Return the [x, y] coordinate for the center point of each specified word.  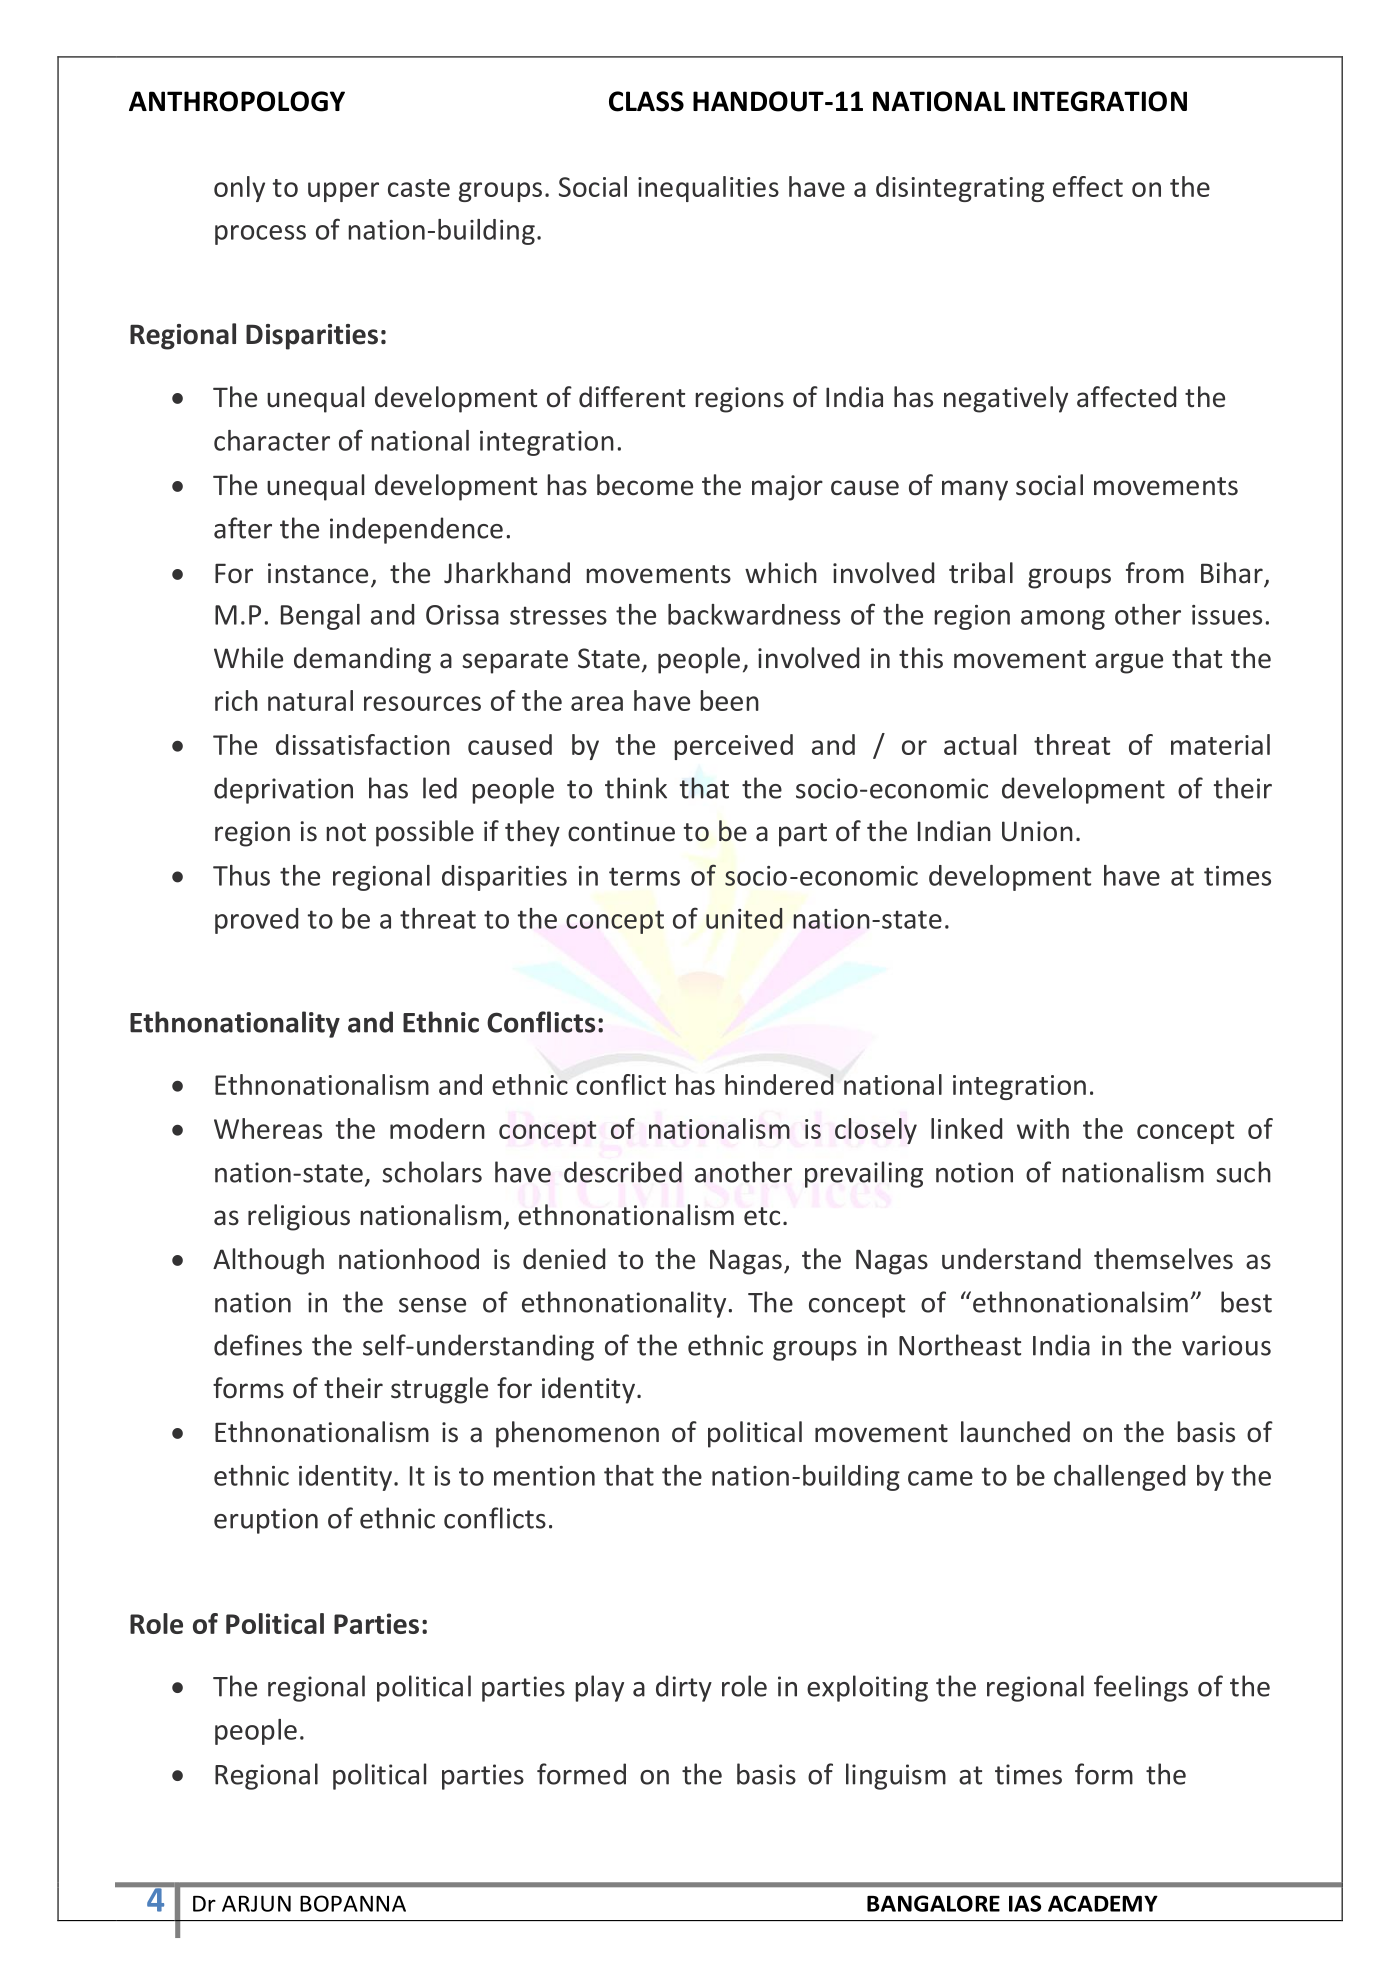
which [781, 573]
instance [318, 573]
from [1155, 573]
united [744, 918]
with [1043, 1128]
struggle [439, 1390]
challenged [1119, 1478]
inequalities [708, 189]
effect [1088, 186]
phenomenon [577, 1434]
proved [256, 921]
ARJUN [256, 1903]
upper [343, 192]
